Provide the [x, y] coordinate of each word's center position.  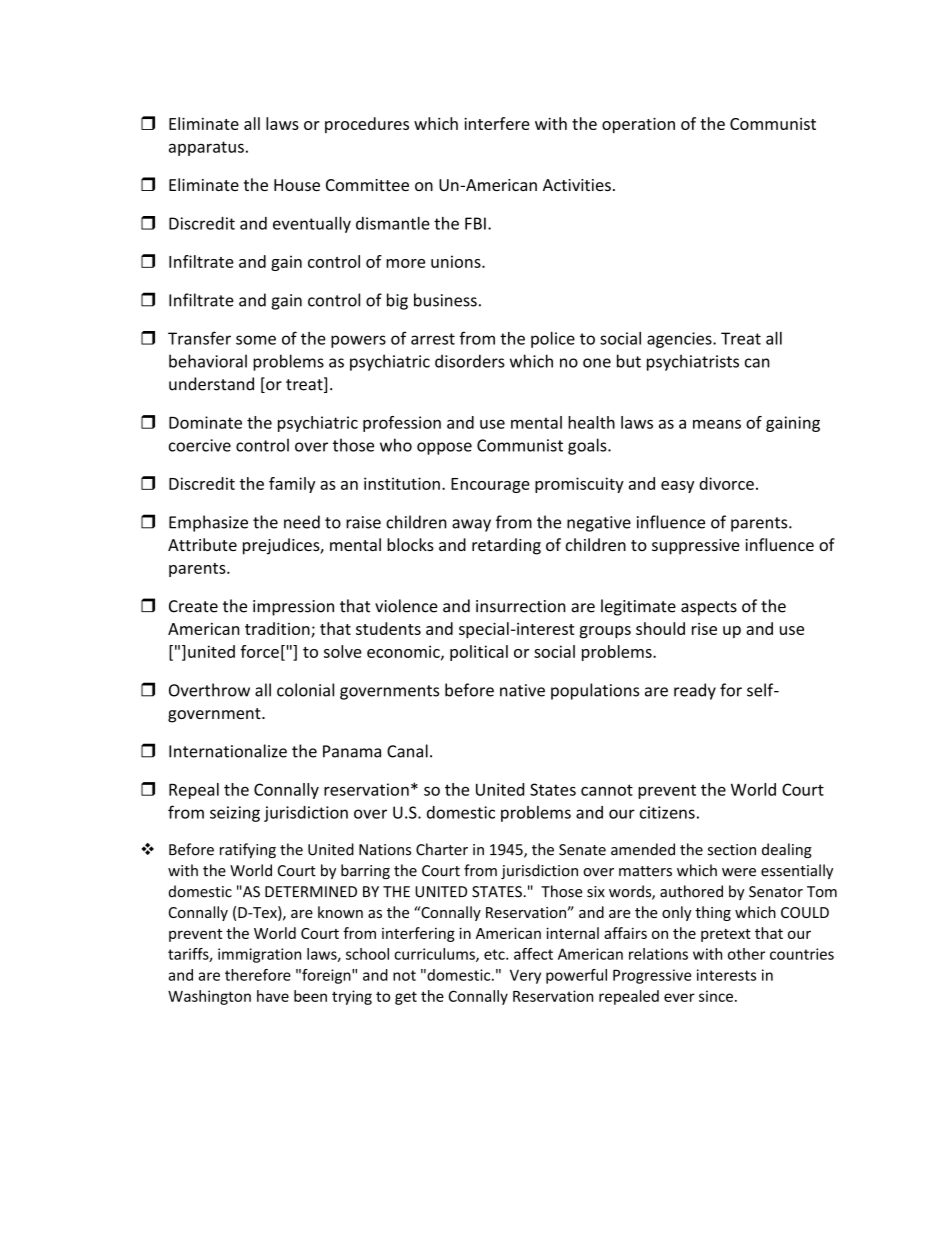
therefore [258, 975]
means [717, 424]
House [297, 185]
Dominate [205, 422]
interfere [497, 123]
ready [695, 691]
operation [638, 125]
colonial [305, 690]
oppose [444, 448]
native [522, 690]
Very [525, 976]
